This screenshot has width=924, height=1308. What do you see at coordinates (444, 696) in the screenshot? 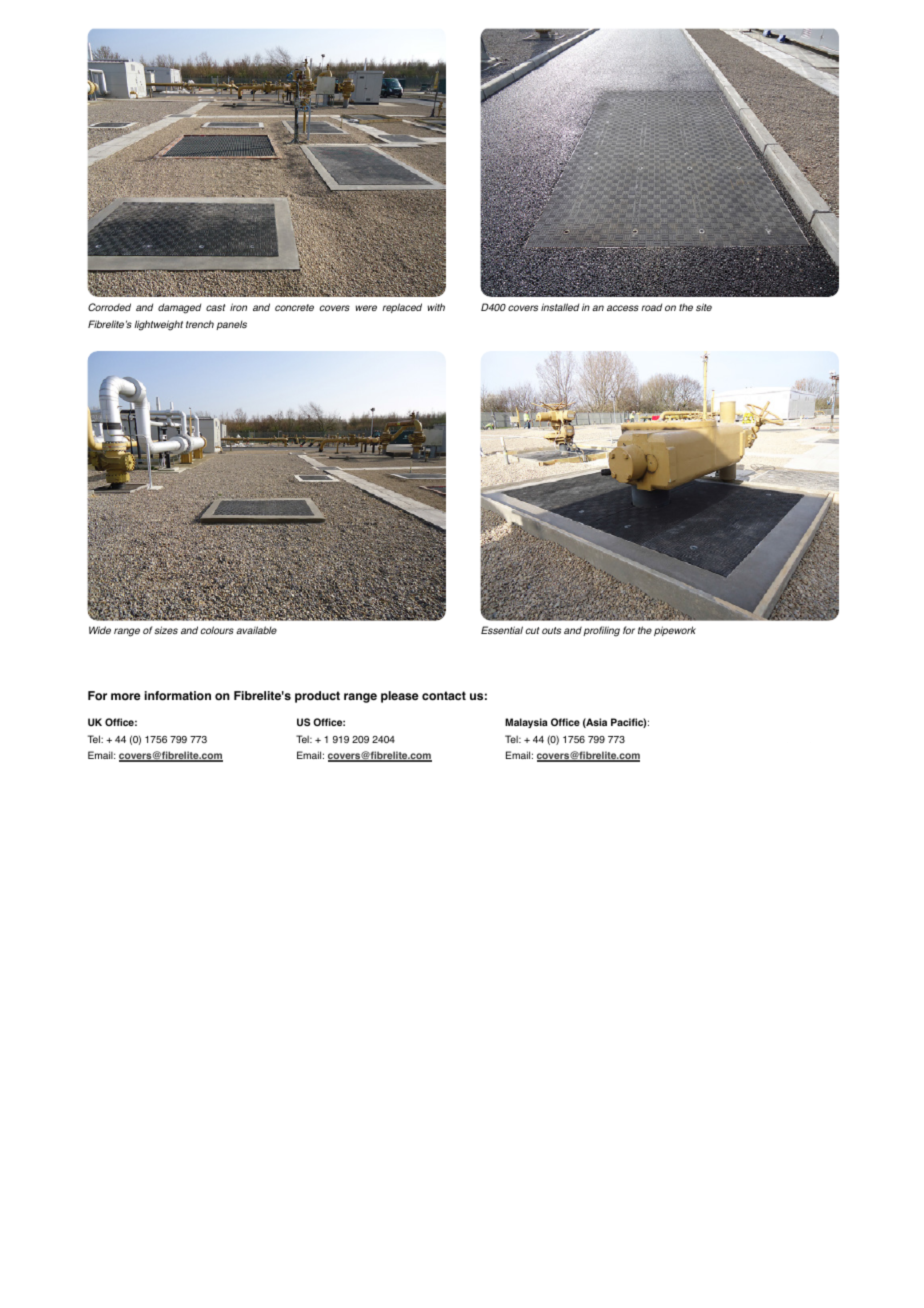
I see `contact` at bounding box center [444, 696].
